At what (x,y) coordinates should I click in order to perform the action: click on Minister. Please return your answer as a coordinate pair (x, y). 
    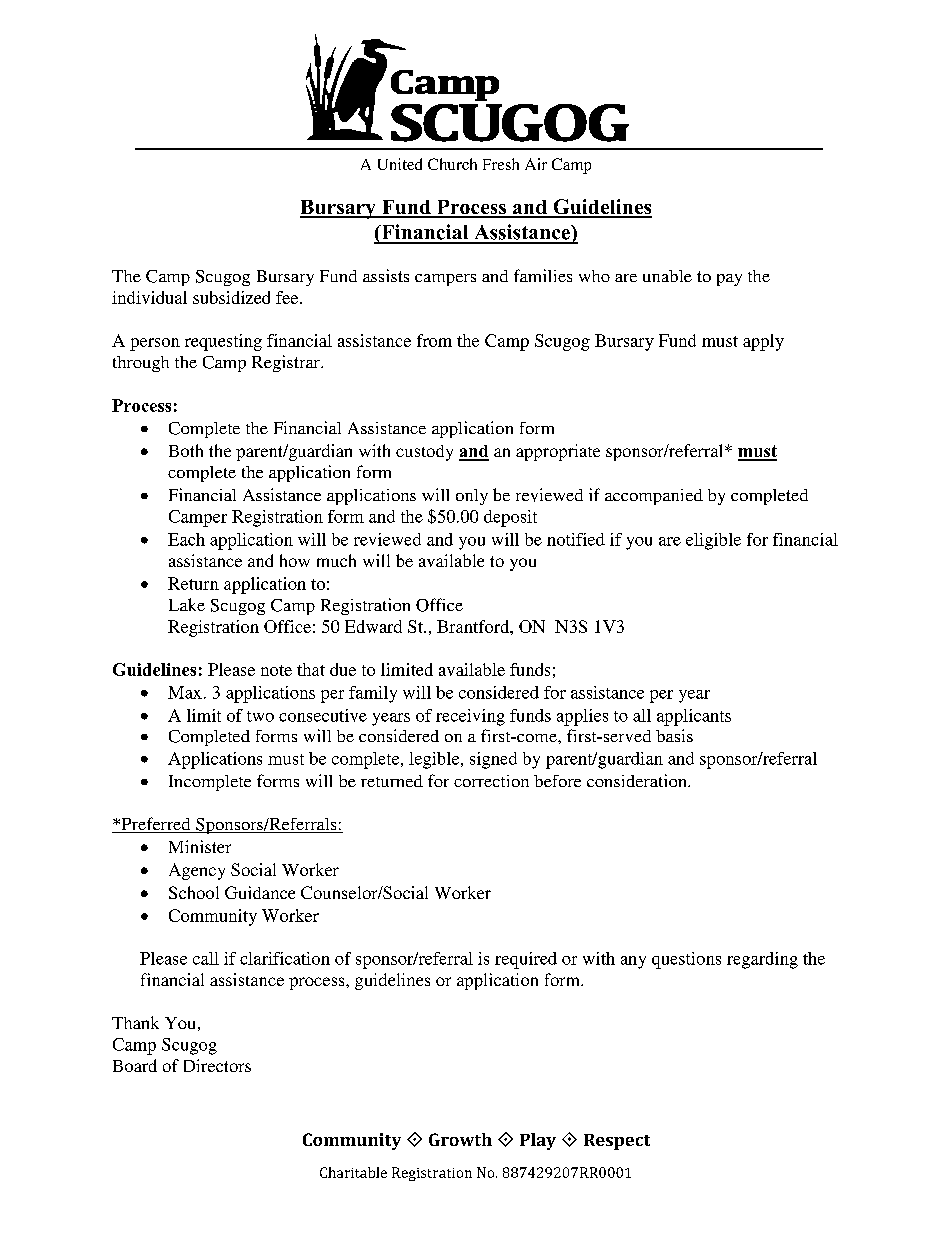
    Looking at the image, I should click on (200, 846).
